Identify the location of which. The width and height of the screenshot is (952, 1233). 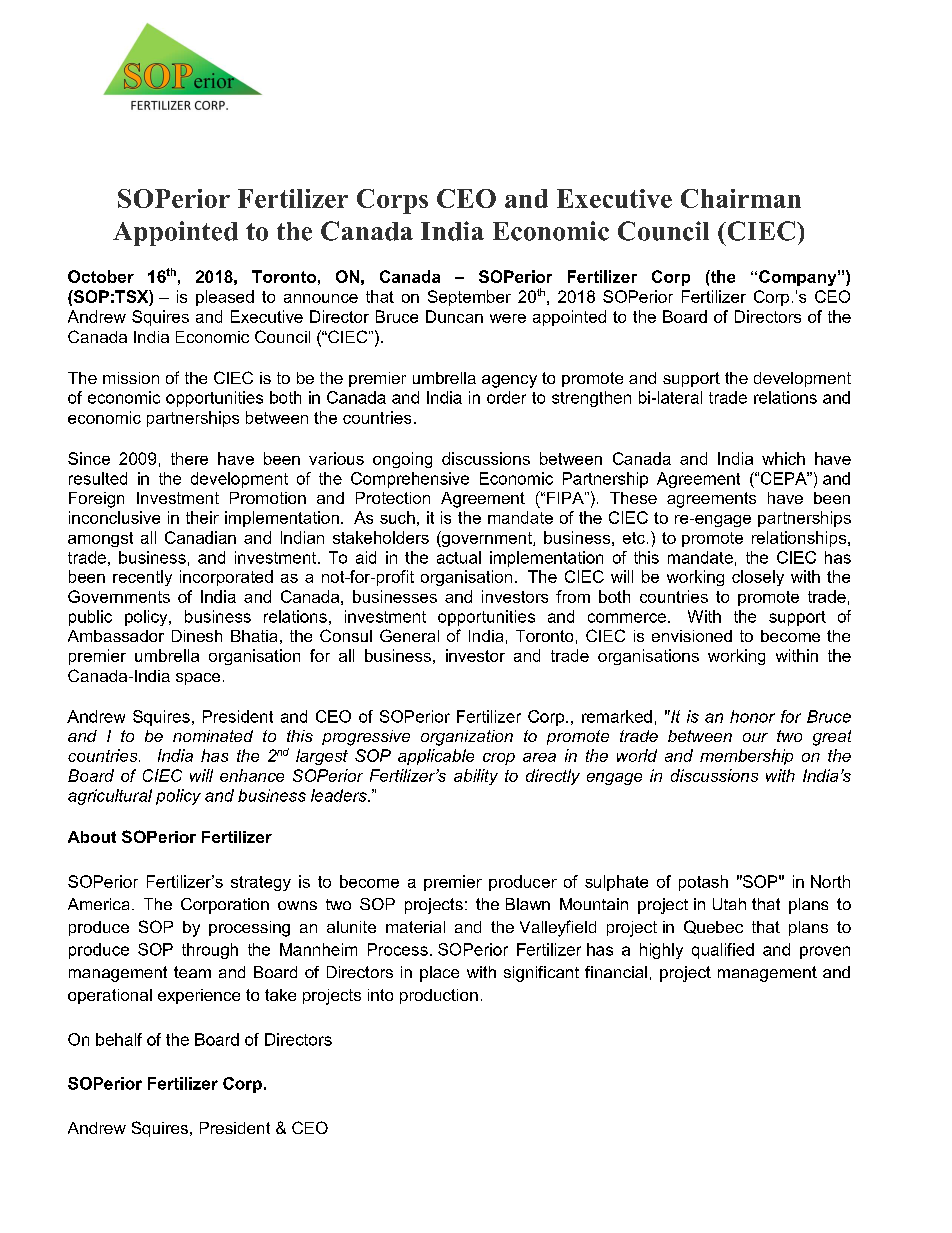
(783, 458).
